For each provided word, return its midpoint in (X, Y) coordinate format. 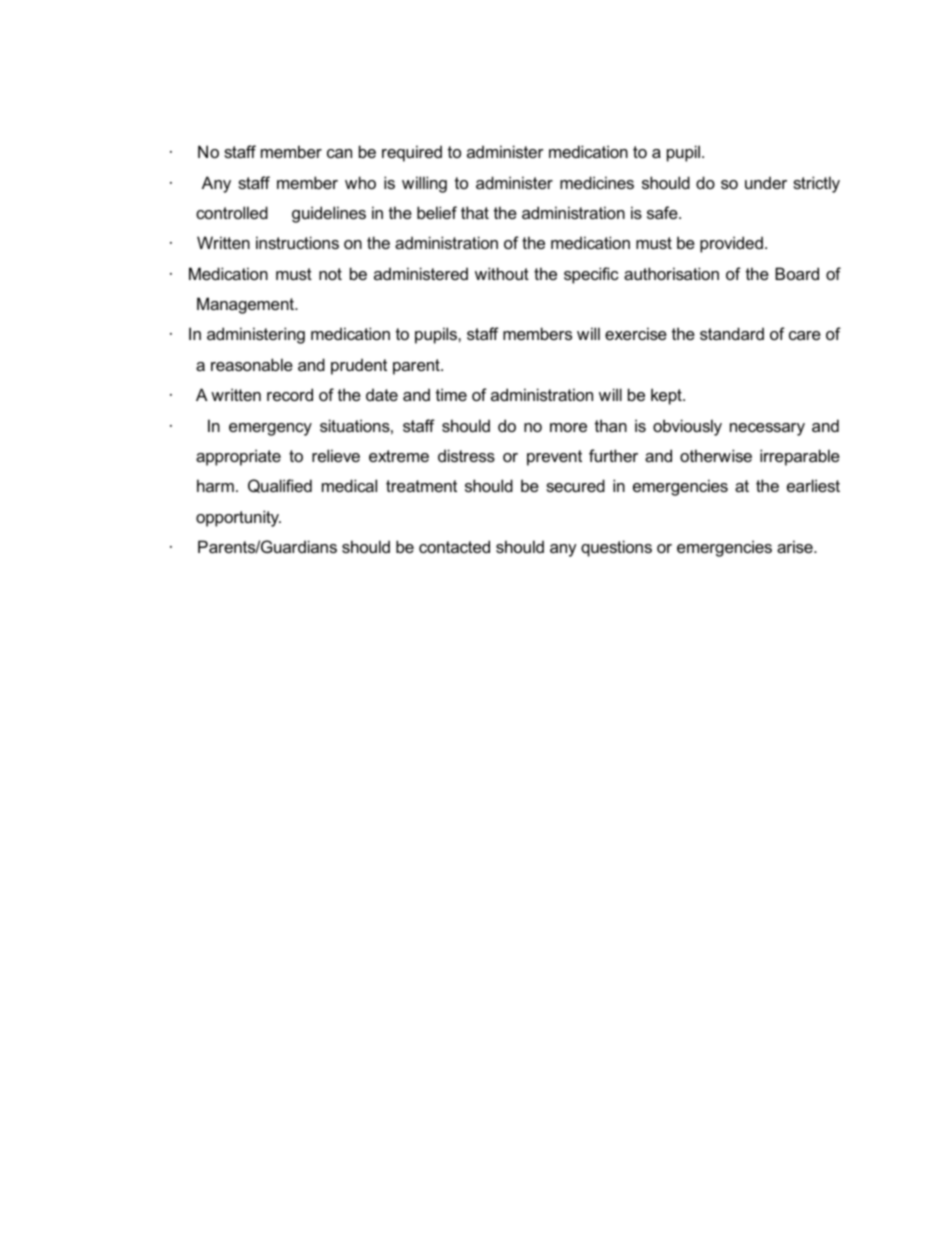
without (502, 273)
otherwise (716, 455)
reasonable (252, 364)
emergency (270, 429)
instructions (297, 242)
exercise (636, 333)
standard (732, 333)
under (766, 182)
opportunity (238, 518)
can (339, 153)
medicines (597, 182)
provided (731, 244)
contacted (454, 546)
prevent (554, 458)
